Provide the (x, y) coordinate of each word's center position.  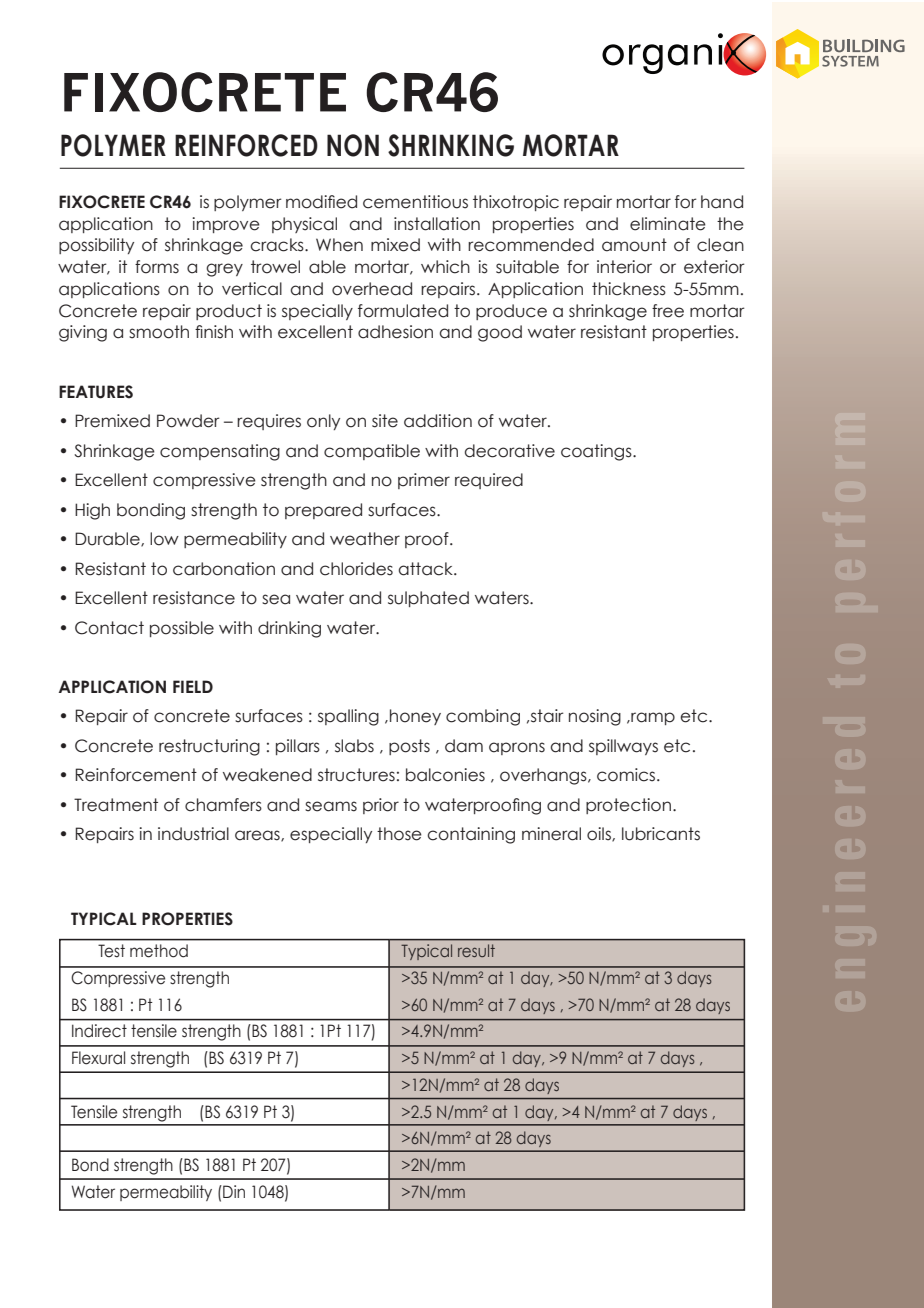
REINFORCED (246, 145)
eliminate (668, 224)
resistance (194, 598)
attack (426, 569)
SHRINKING (451, 145)
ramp (652, 718)
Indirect (99, 1031)
